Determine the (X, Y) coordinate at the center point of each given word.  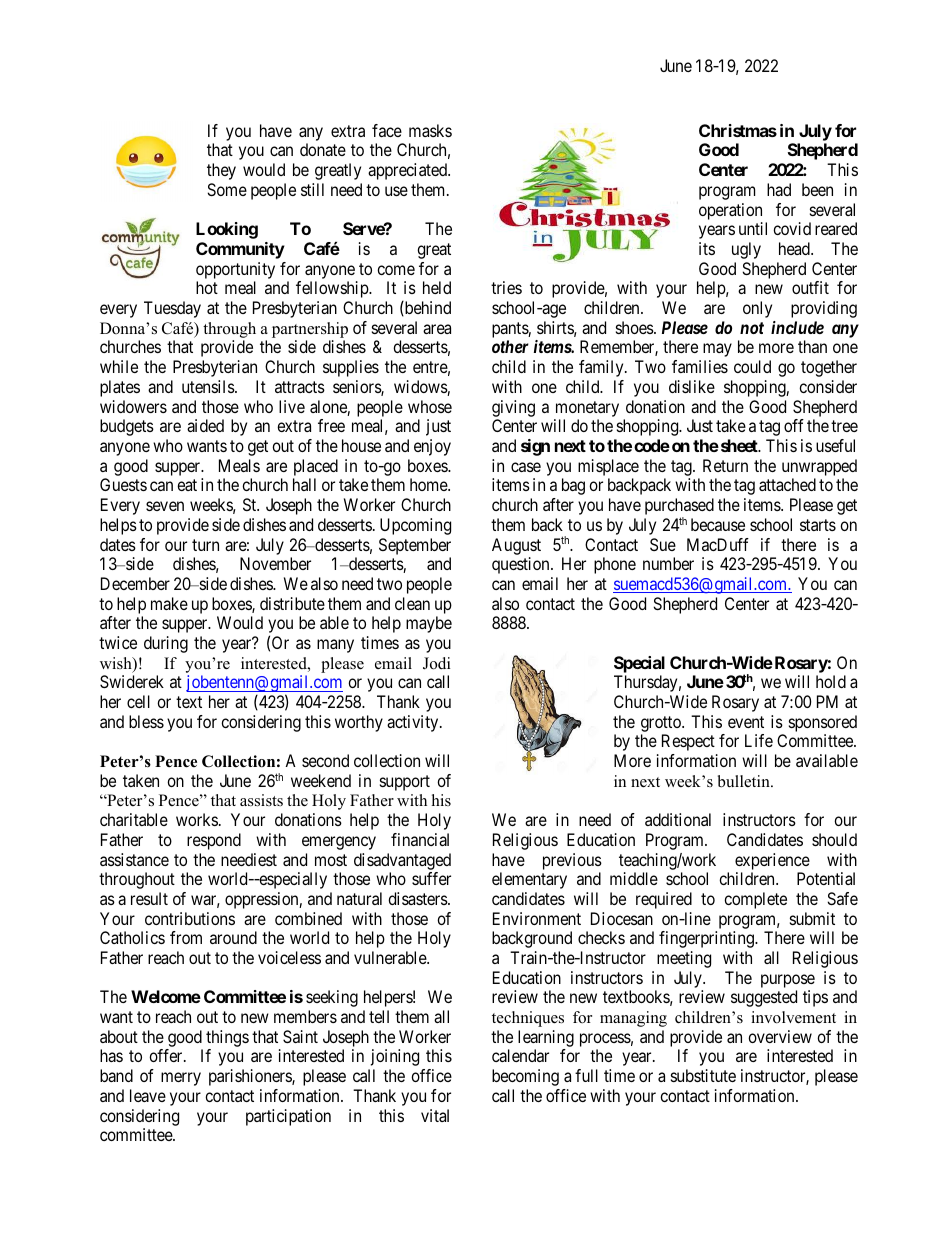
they (221, 171)
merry (181, 1079)
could (752, 366)
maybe (429, 624)
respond (214, 841)
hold (831, 681)
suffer (431, 878)
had (779, 189)
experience (772, 861)
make (169, 603)
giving (513, 408)
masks (430, 130)
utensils (209, 386)
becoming (525, 1077)
